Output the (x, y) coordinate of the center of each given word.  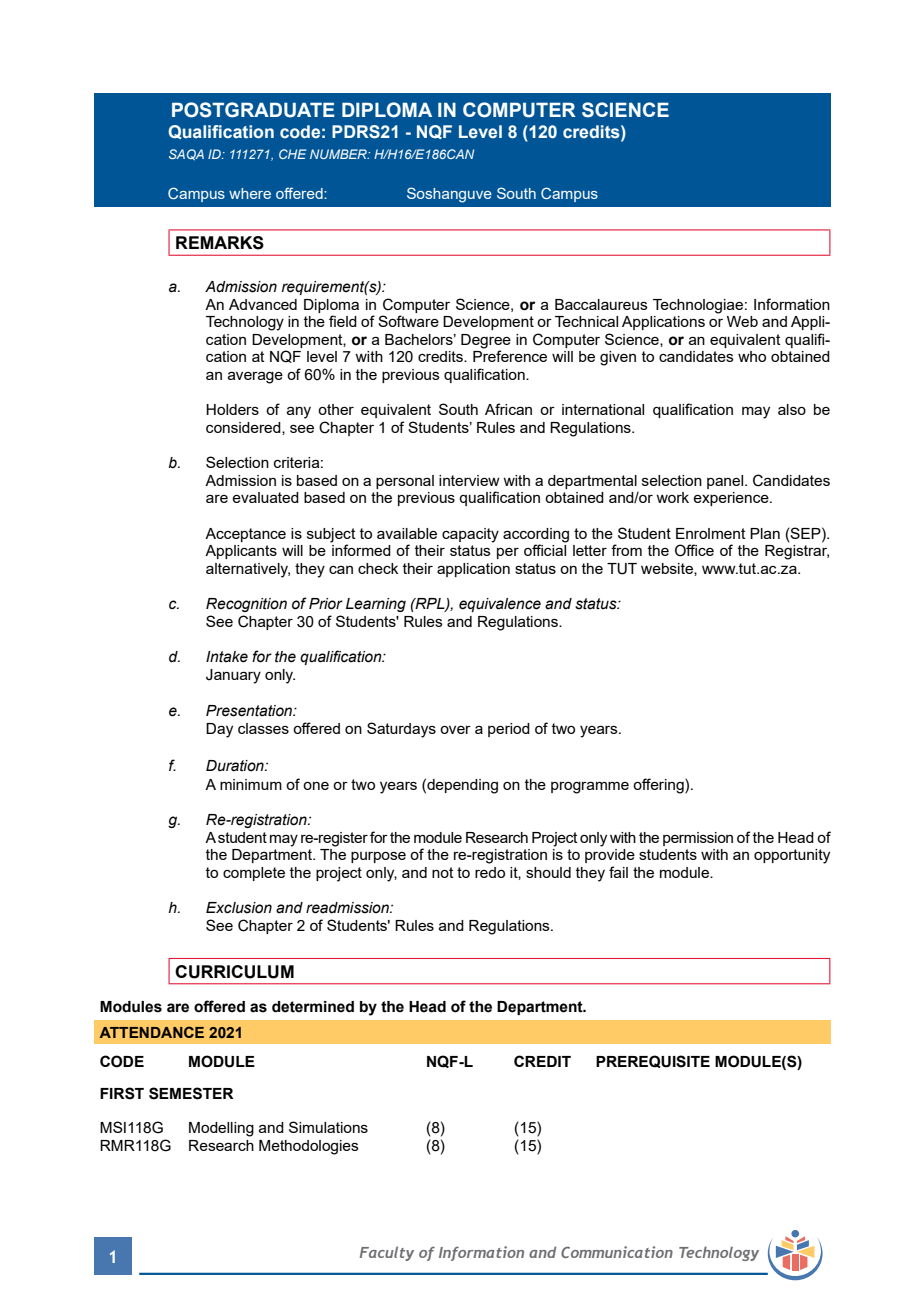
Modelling (221, 1129)
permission (698, 839)
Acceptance (245, 535)
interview (469, 480)
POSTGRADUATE (253, 110)
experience (732, 499)
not (443, 872)
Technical (586, 321)
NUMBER (339, 154)
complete (254, 874)
